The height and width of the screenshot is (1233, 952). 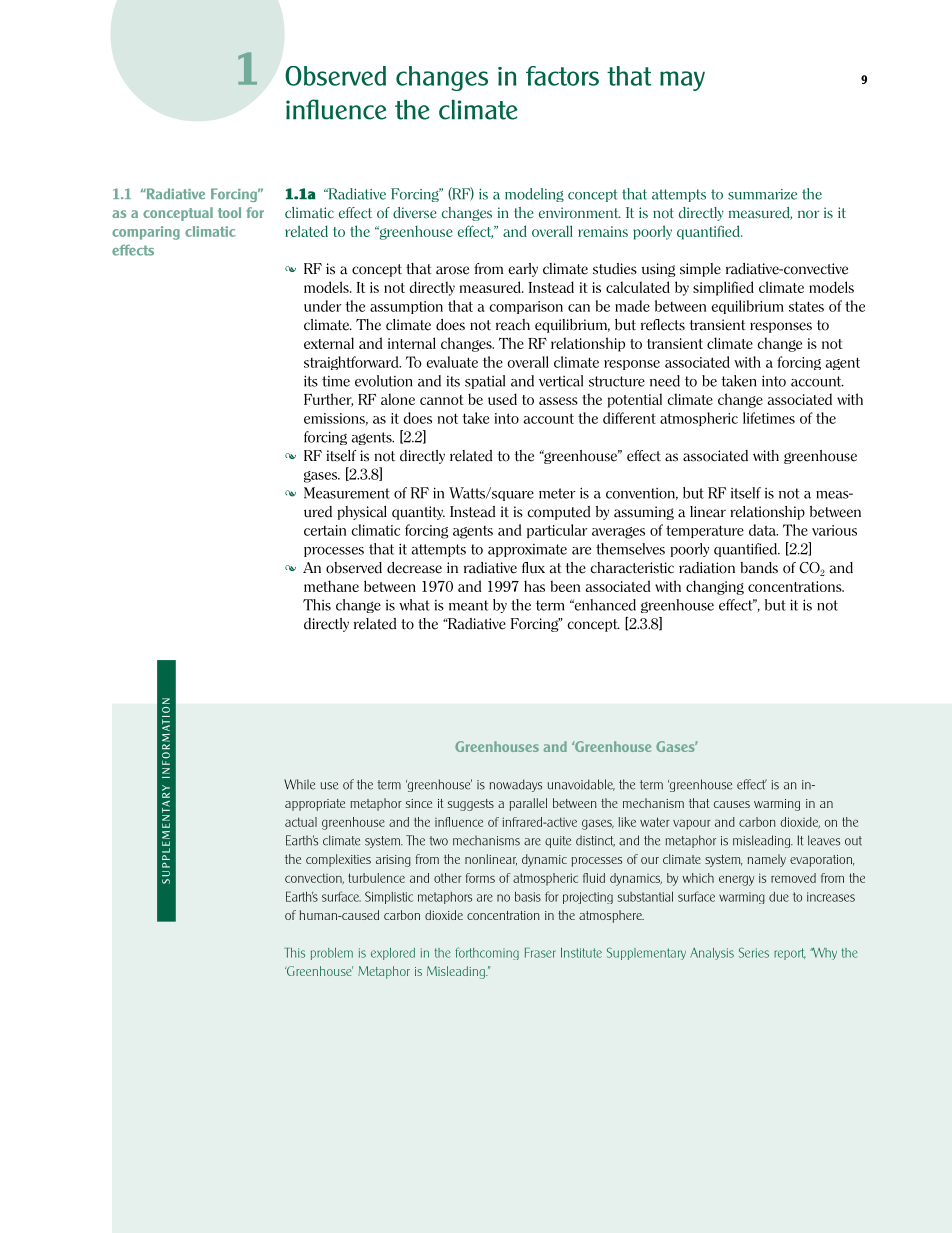 I want to click on data, so click(x=763, y=530).
